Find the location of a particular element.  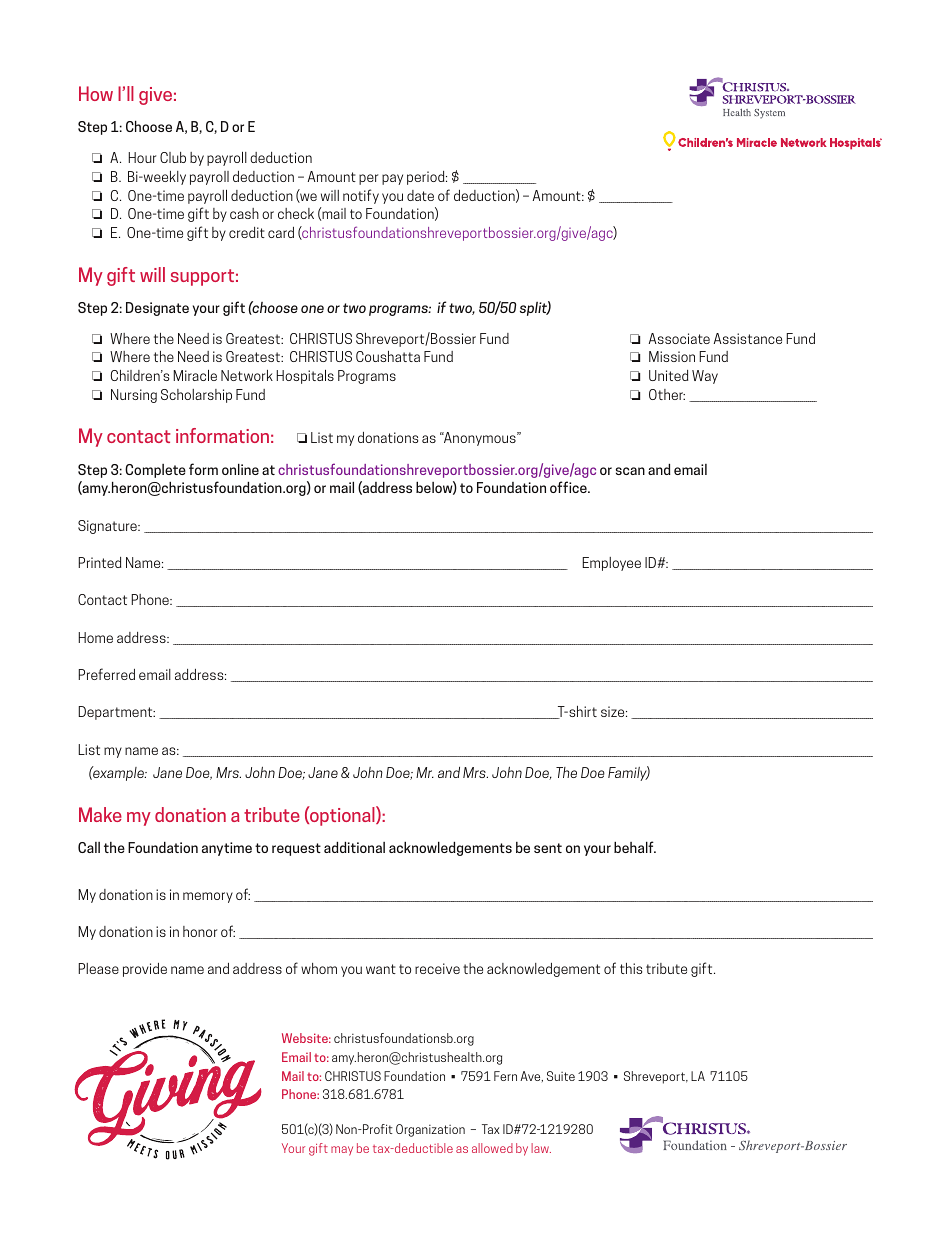

Hospitals is located at coordinates (305, 376).
